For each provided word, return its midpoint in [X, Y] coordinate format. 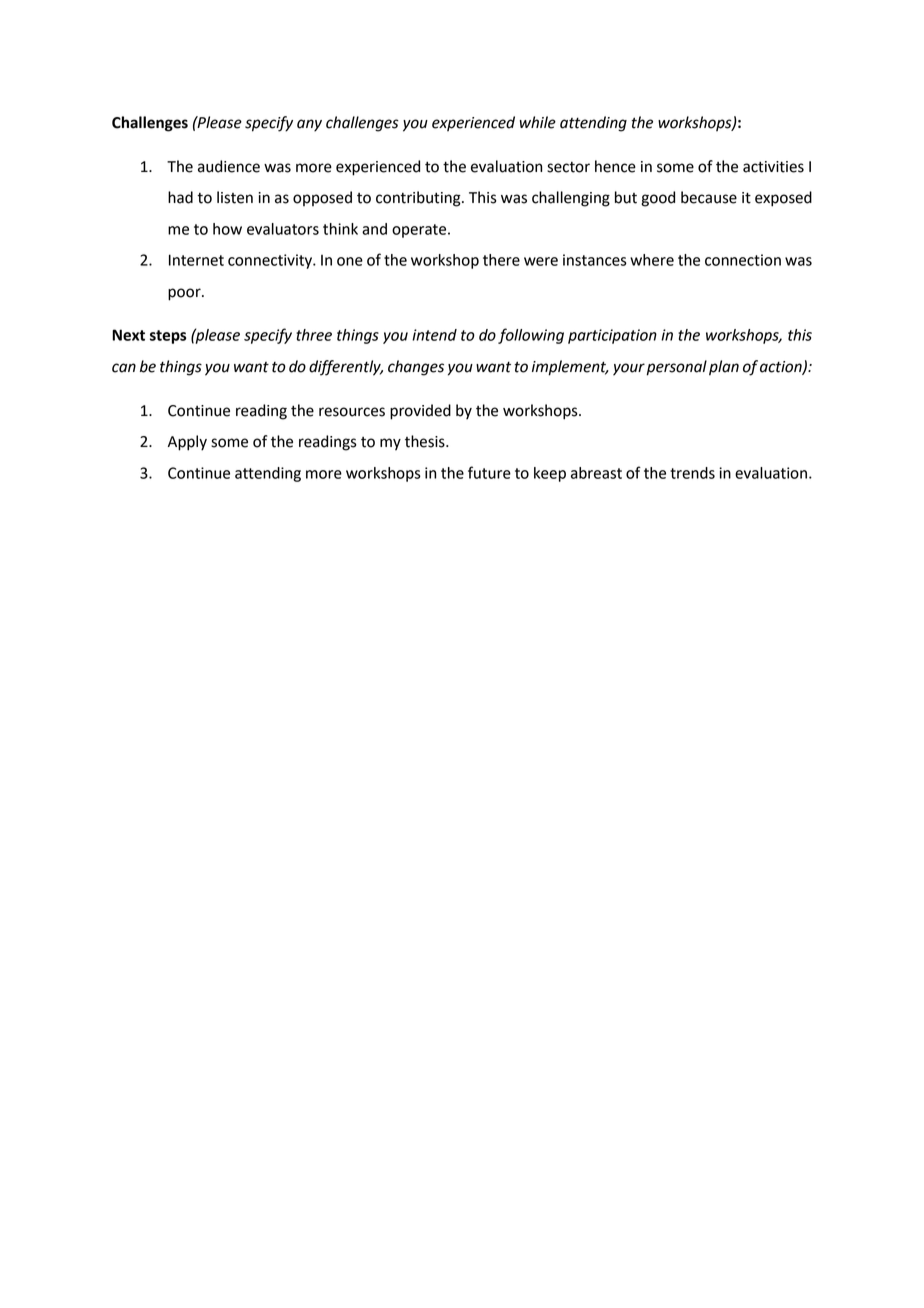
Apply [187, 443]
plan [724, 368]
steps [168, 337]
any [309, 125]
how [227, 229]
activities [773, 167]
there [501, 260]
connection [743, 260]
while [538, 122]
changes [416, 368]
